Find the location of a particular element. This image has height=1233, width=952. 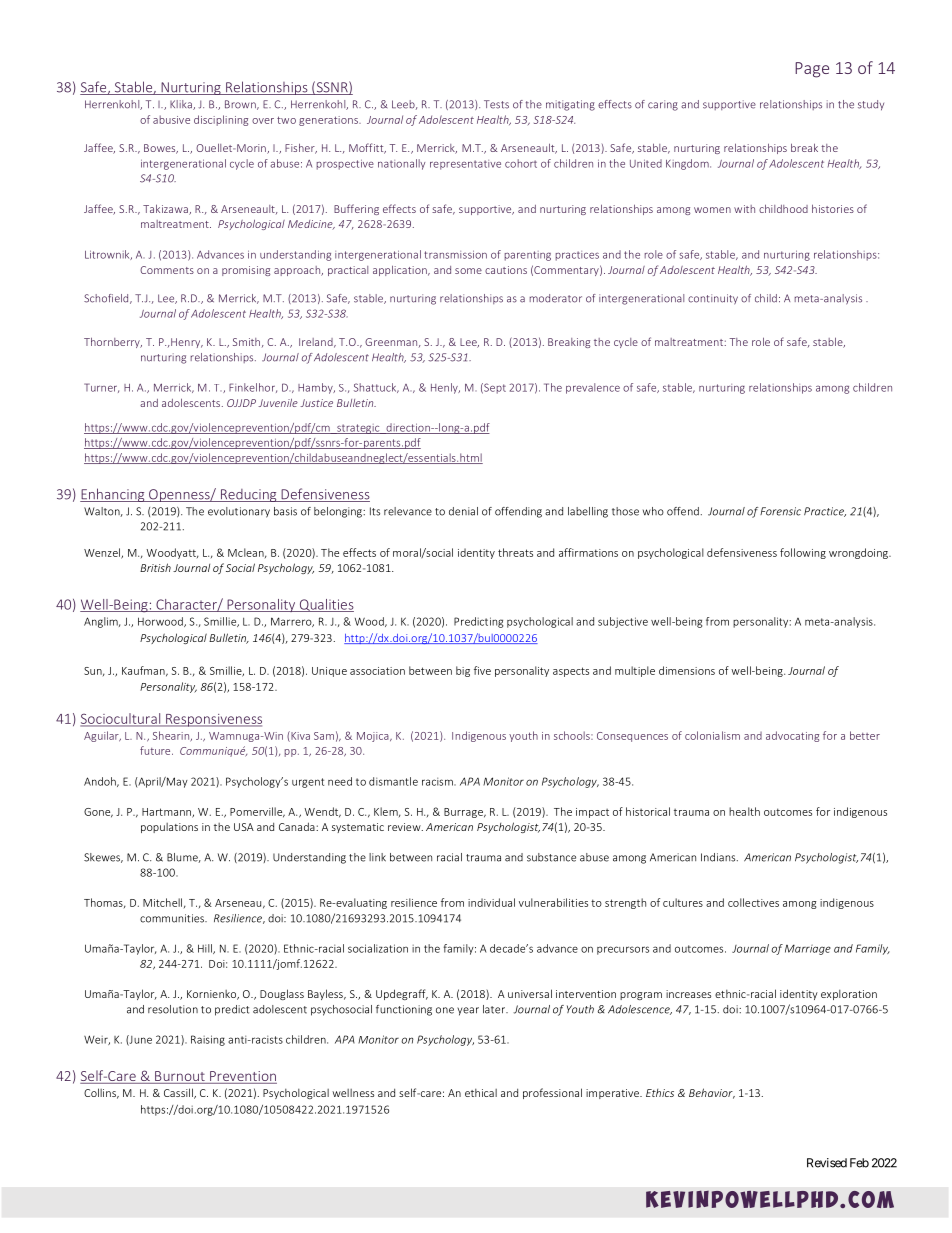

Forensic is located at coordinates (780, 511).
